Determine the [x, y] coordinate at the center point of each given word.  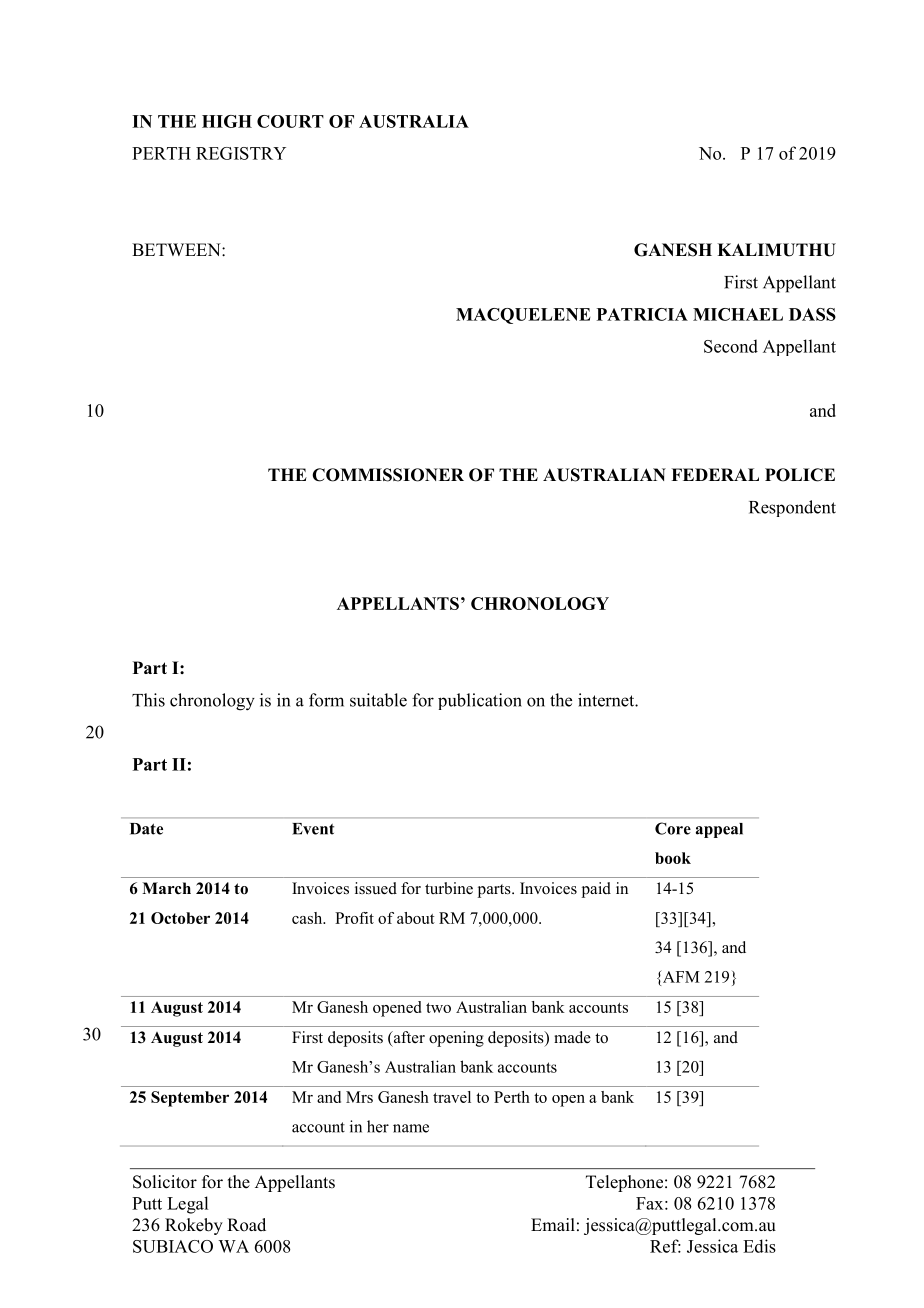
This [148, 700]
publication [480, 701]
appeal [719, 830]
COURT [290, 121]
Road [246, 1225]
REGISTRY [241, 153]
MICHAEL [738, 314]
